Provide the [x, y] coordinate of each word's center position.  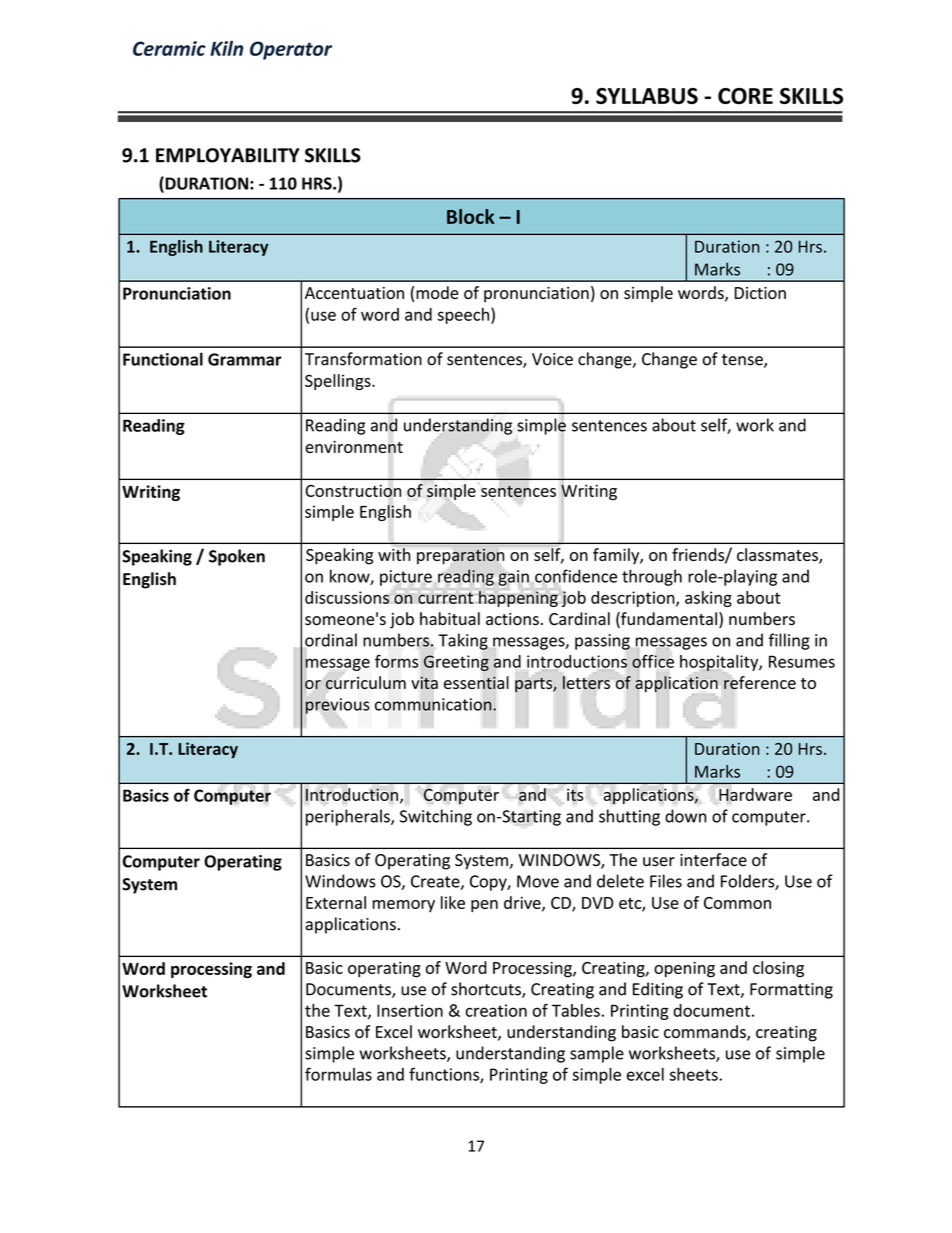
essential [476, 683]
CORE [745, 96]
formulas [338, 1074]
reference [760, 682]
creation [496, 1010]
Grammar [245, 359]
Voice [552, 359]
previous [337, 706]
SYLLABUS [647, 96]
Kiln [226, 48]
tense [743, 361]
